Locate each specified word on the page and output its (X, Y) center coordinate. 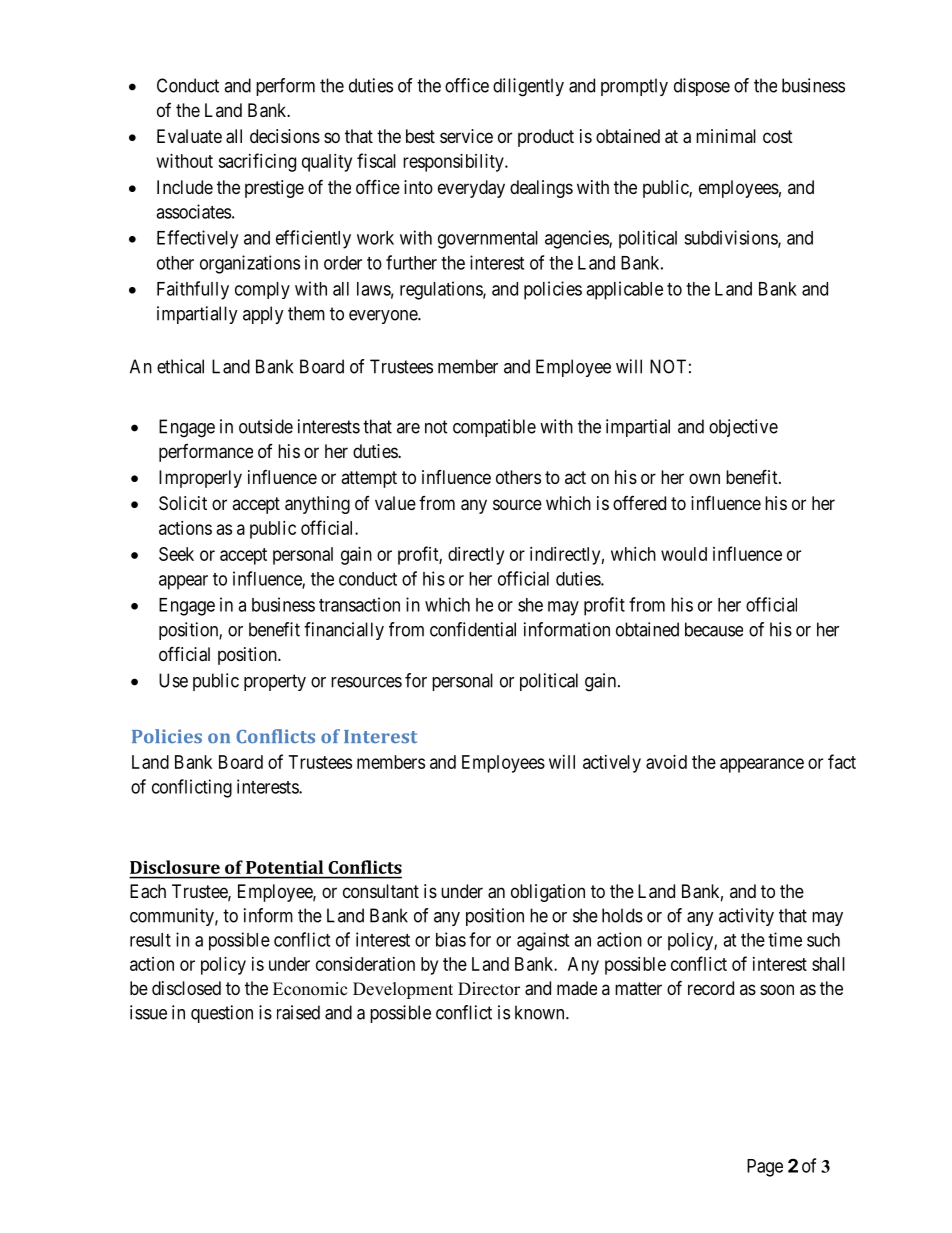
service (466, 136)
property (275, 682)
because (714, 629)
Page (765, 1168)
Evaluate (189, 136)
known (541, 1012)
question (222, 1014)
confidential (473, 629)
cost (778, 136)
